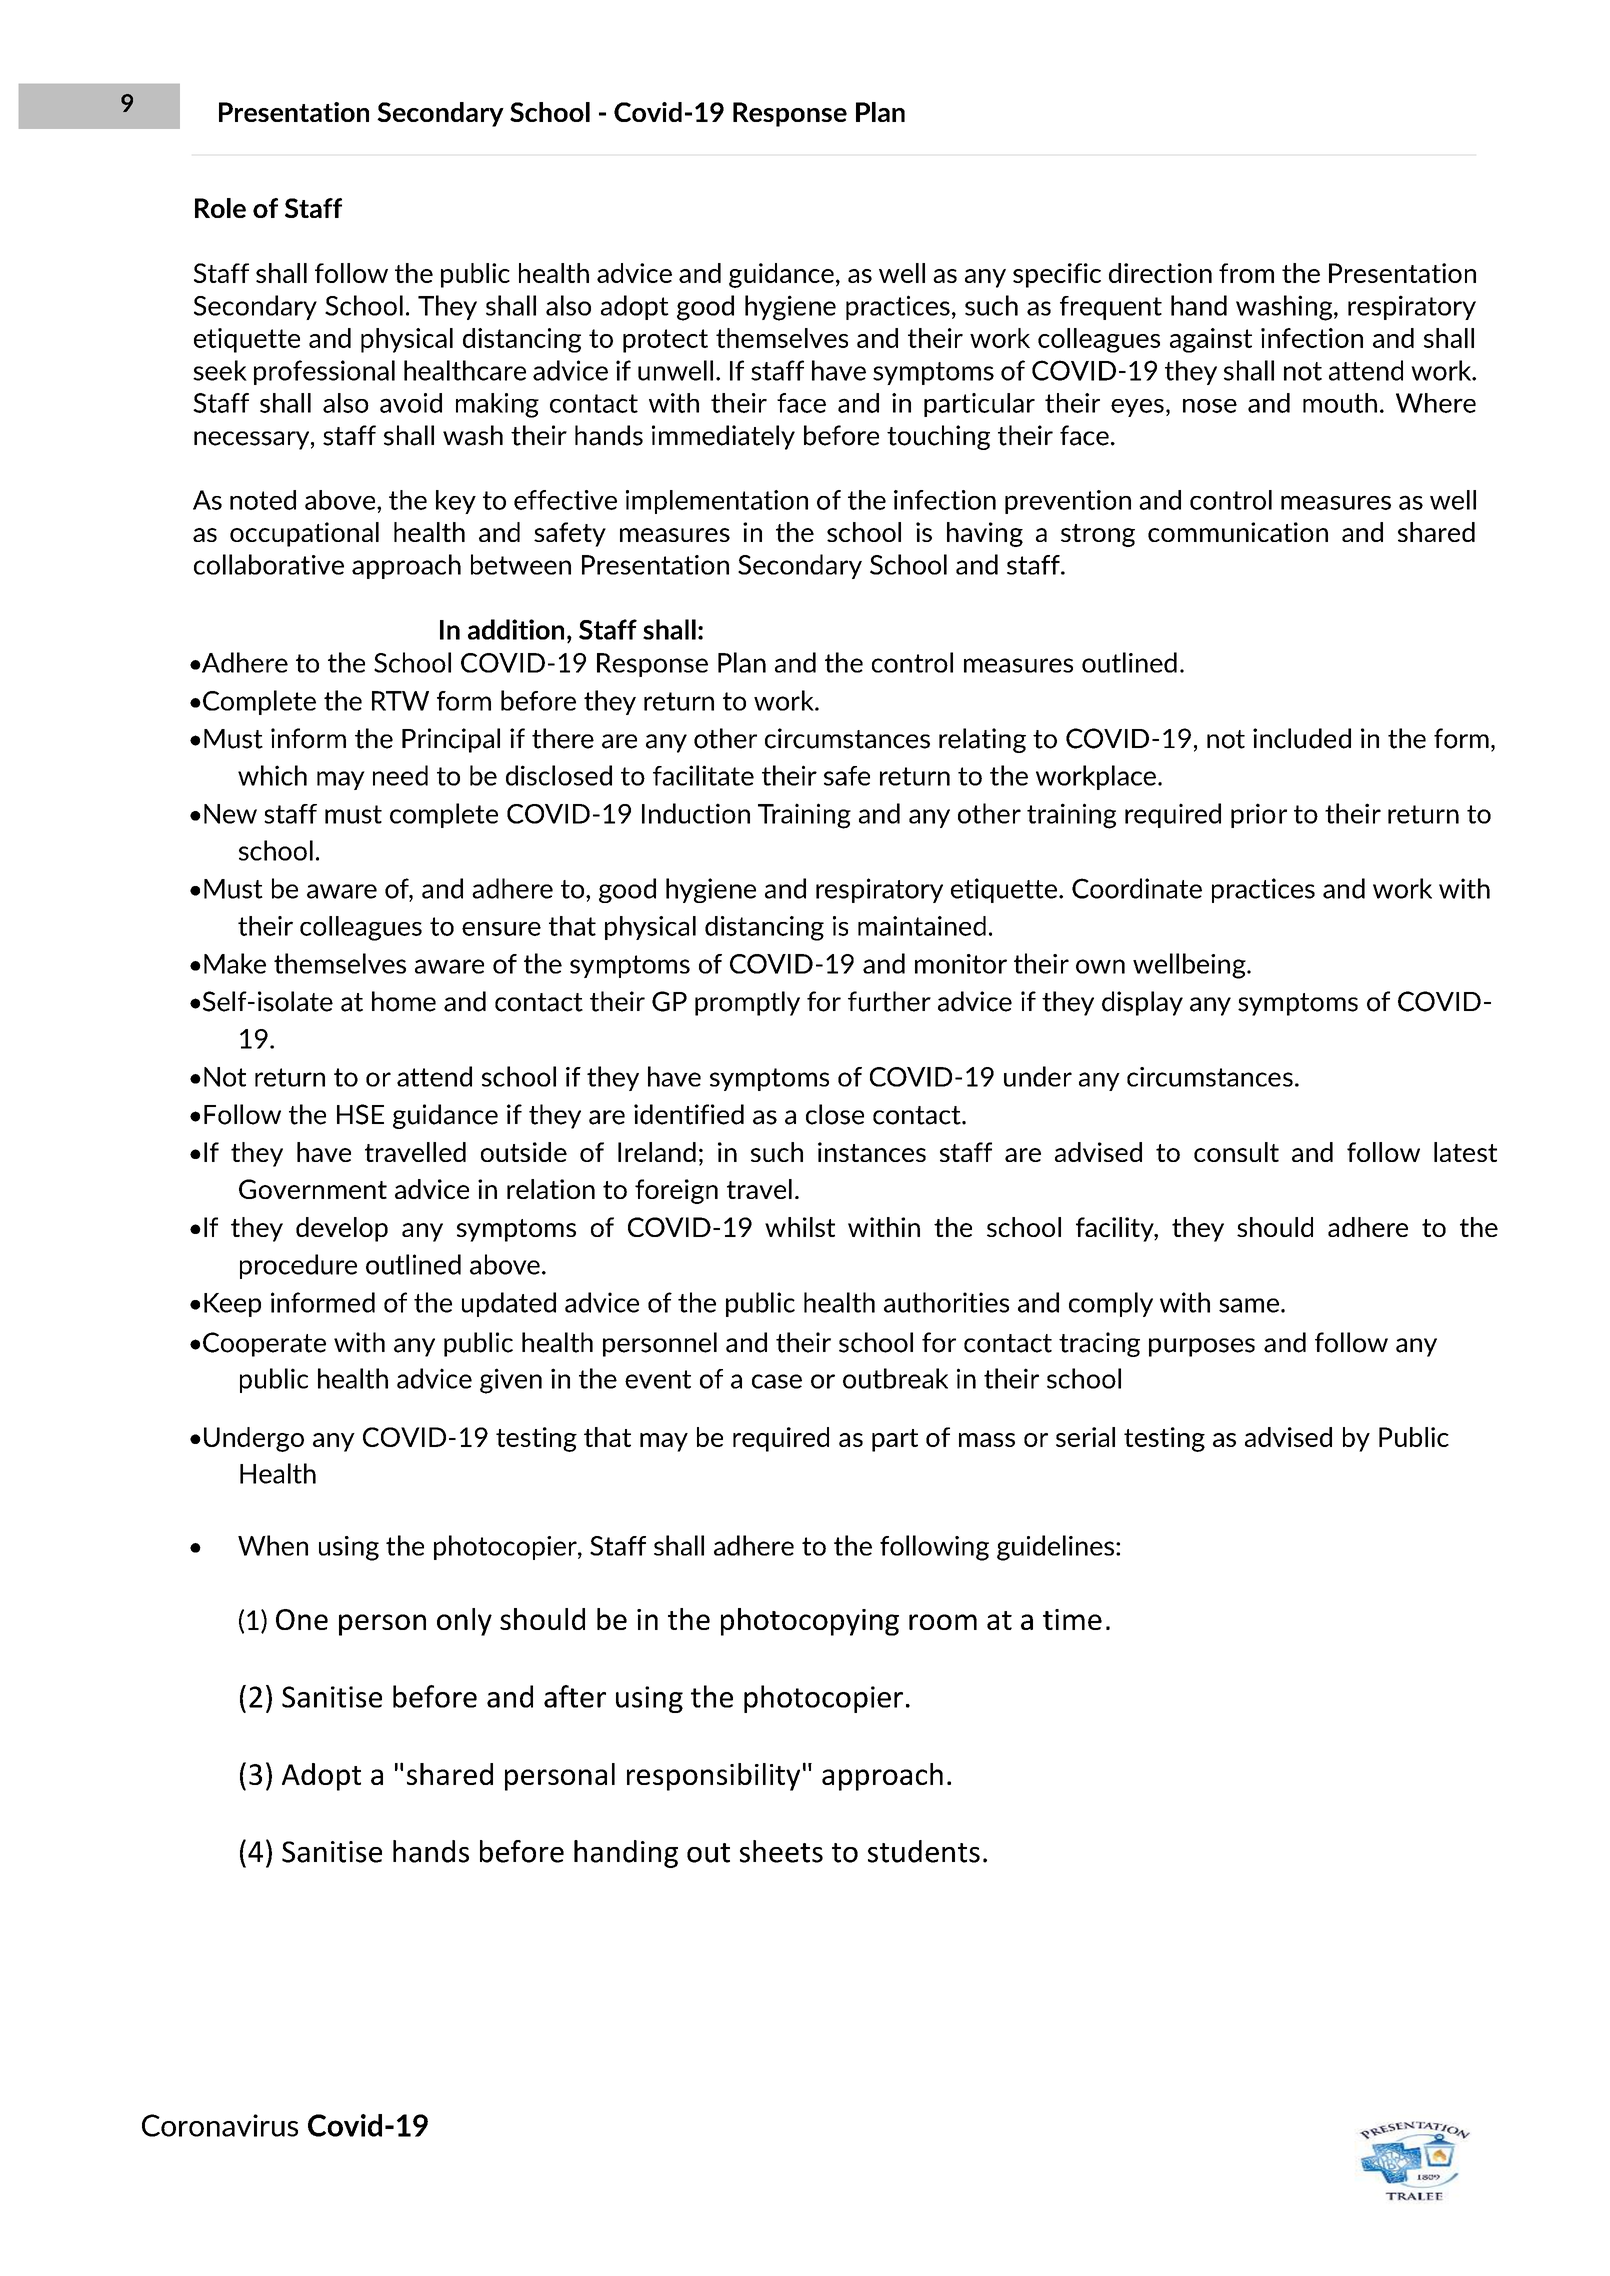  Describe the element at coordinates (924, 1851) in the document. I see `students` at that location.
